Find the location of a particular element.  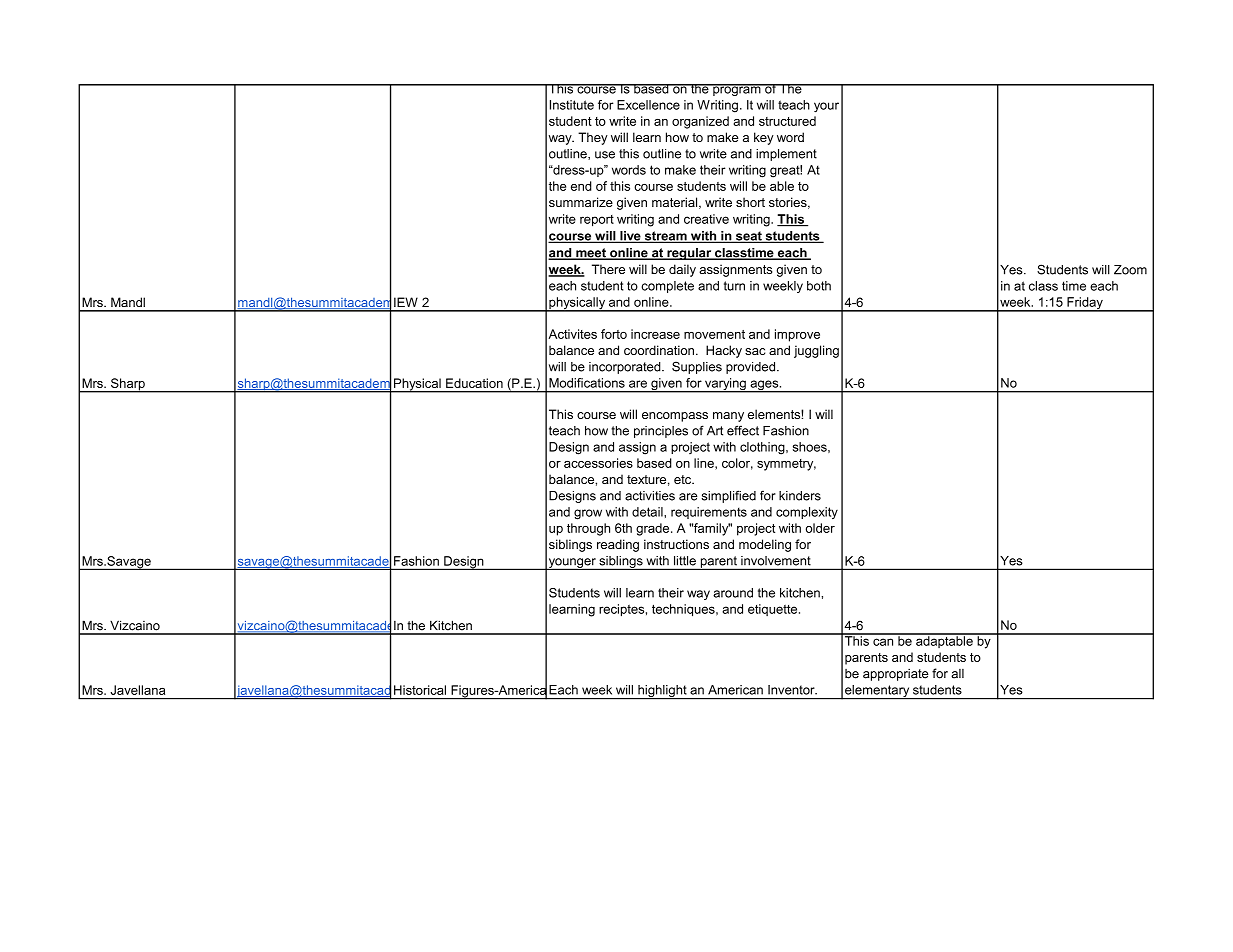

structured is located at coordinates (787, 121).
